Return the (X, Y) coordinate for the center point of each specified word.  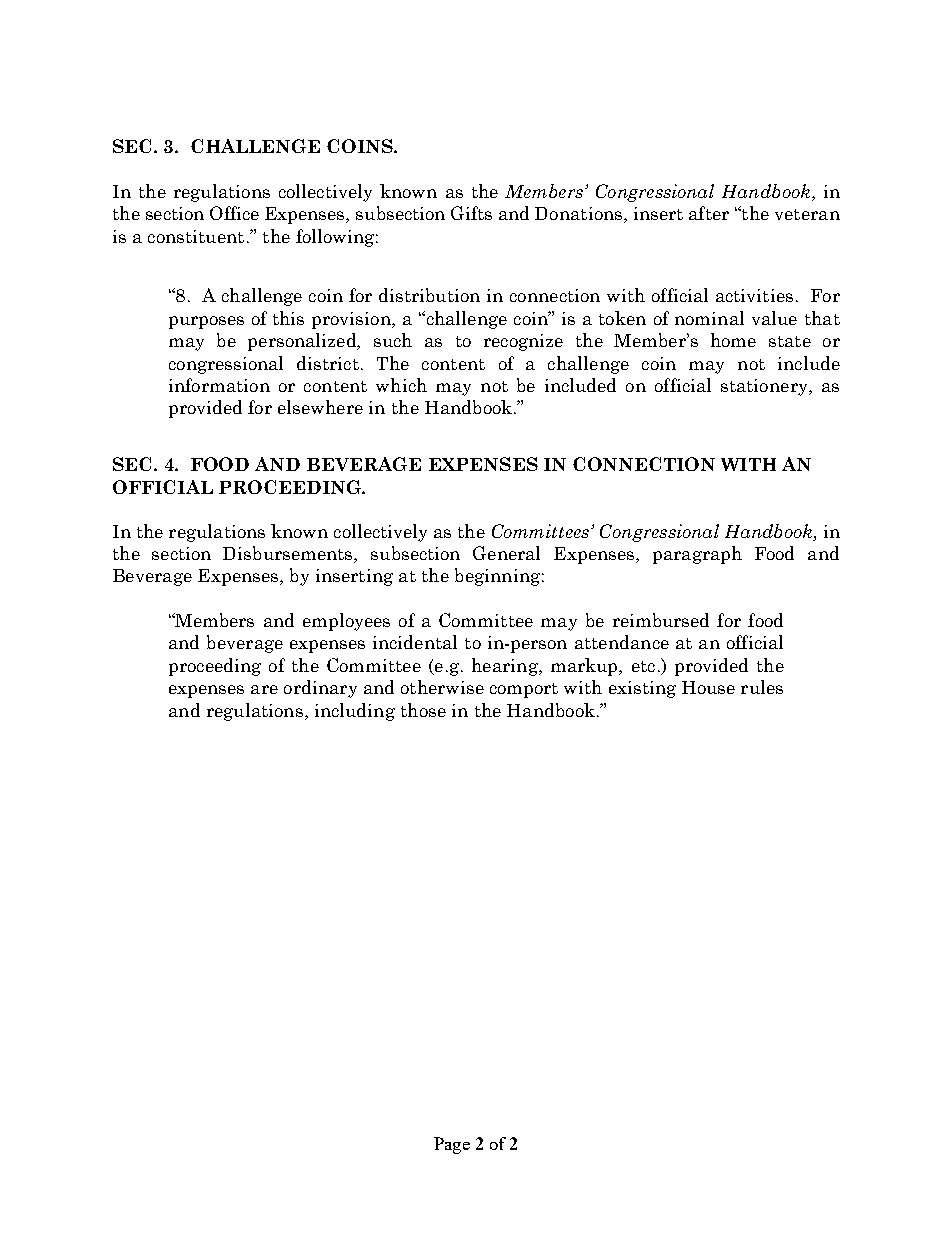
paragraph (697, 555)
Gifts (471, 213)
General (506, 553)
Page (452, 1145)
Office (234, 213)
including (355, 712)
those (423, 710)
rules (762, 687)
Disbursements (289, 554)
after (709, 213)
